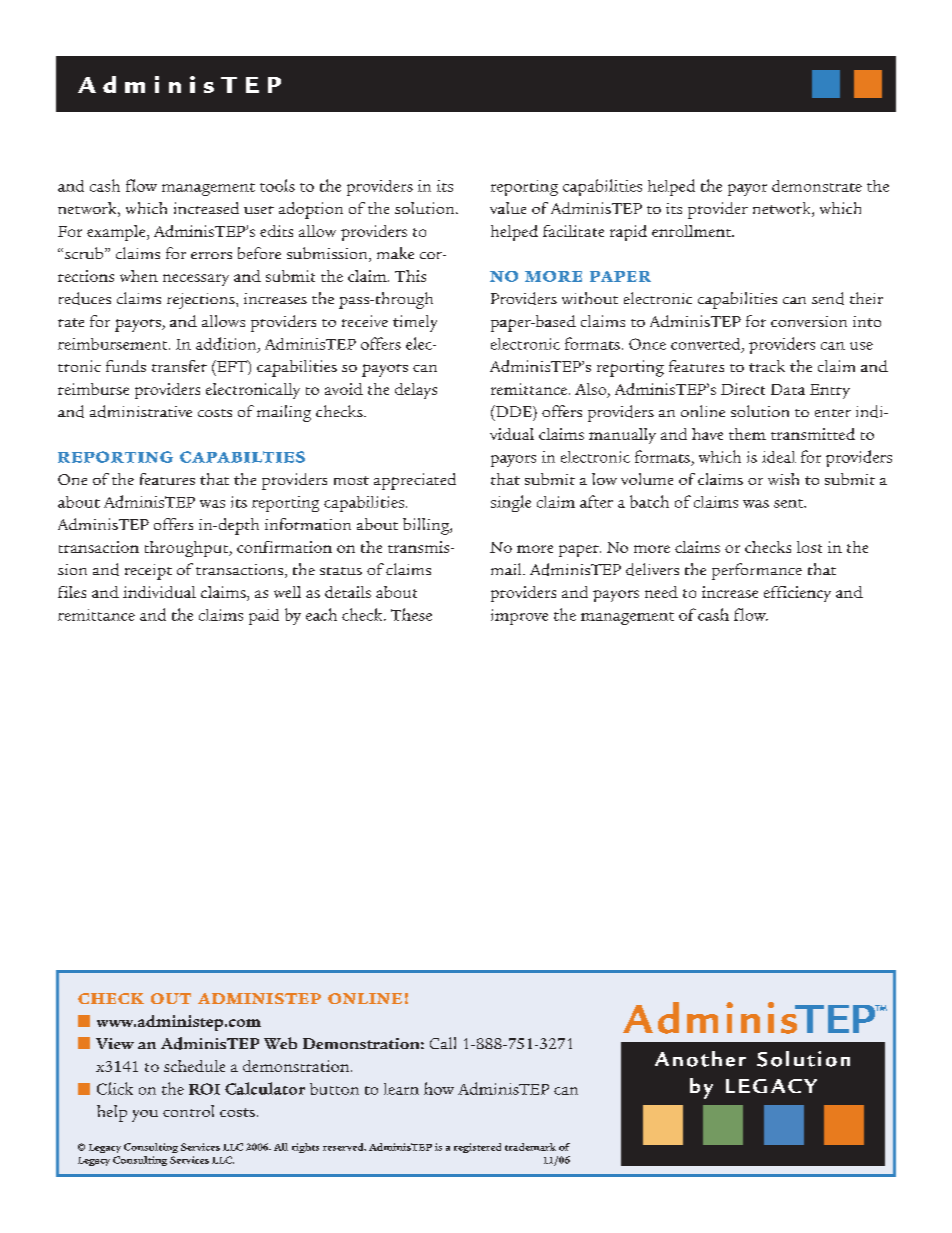 This image has width=952, height=1233. I want to click on View, so click(115, 1043).
